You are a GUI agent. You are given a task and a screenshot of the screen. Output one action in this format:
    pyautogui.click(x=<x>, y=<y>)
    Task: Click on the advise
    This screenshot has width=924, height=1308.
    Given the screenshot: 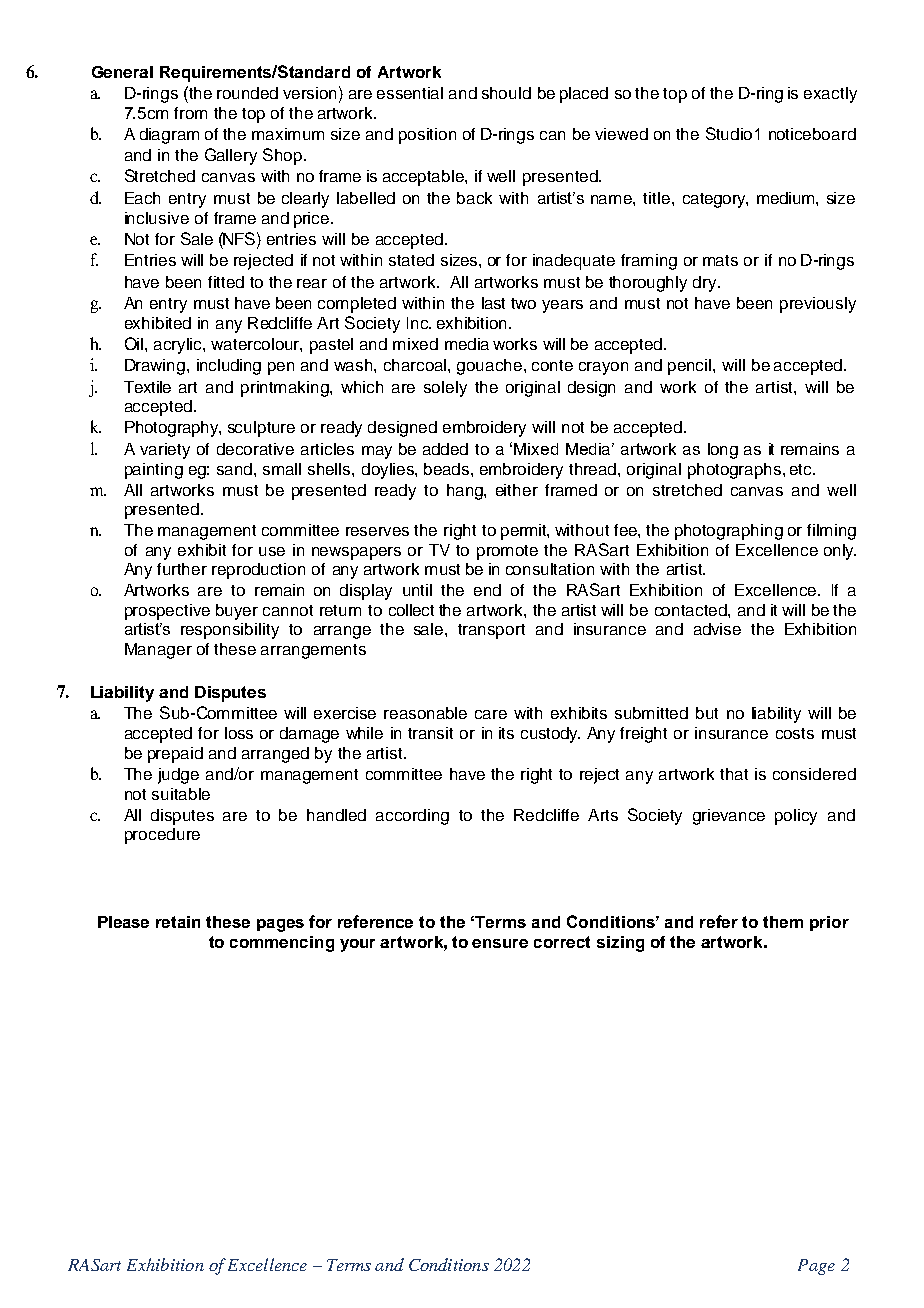 What is the action you would take?
    pyautogui.click(x=717, y=629)
